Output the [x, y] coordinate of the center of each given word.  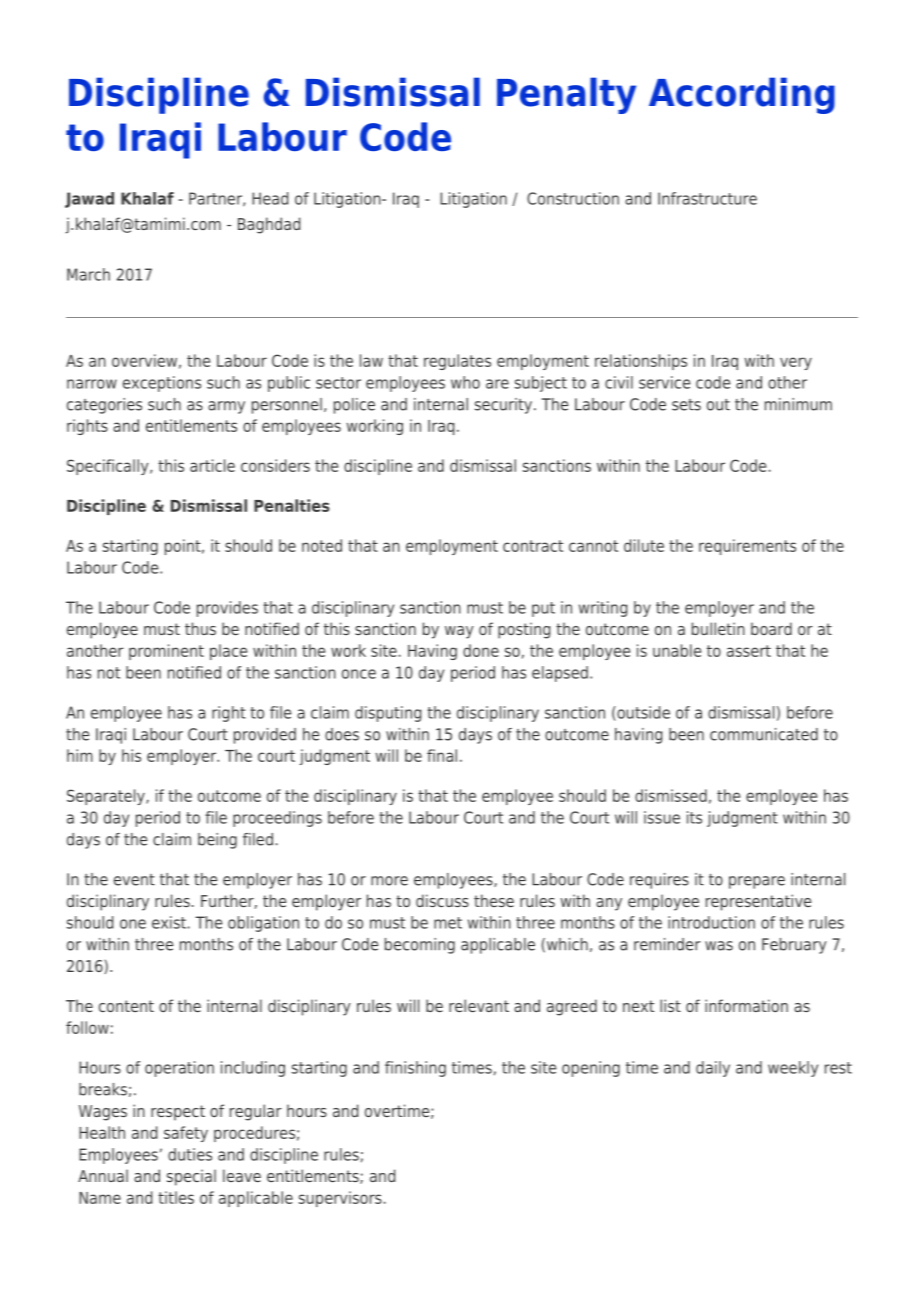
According [742, 95]
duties [190, 1154]
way [459, 632]
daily [713, 1069]
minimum [798, 404]
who [465, 382]
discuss [442, 900]
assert [749, 651]
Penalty [566, 95]
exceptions [162, 384]
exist [169, 922]
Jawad [89, 200]
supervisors [340, 1199]
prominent [166, 652]
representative [758, 902]
